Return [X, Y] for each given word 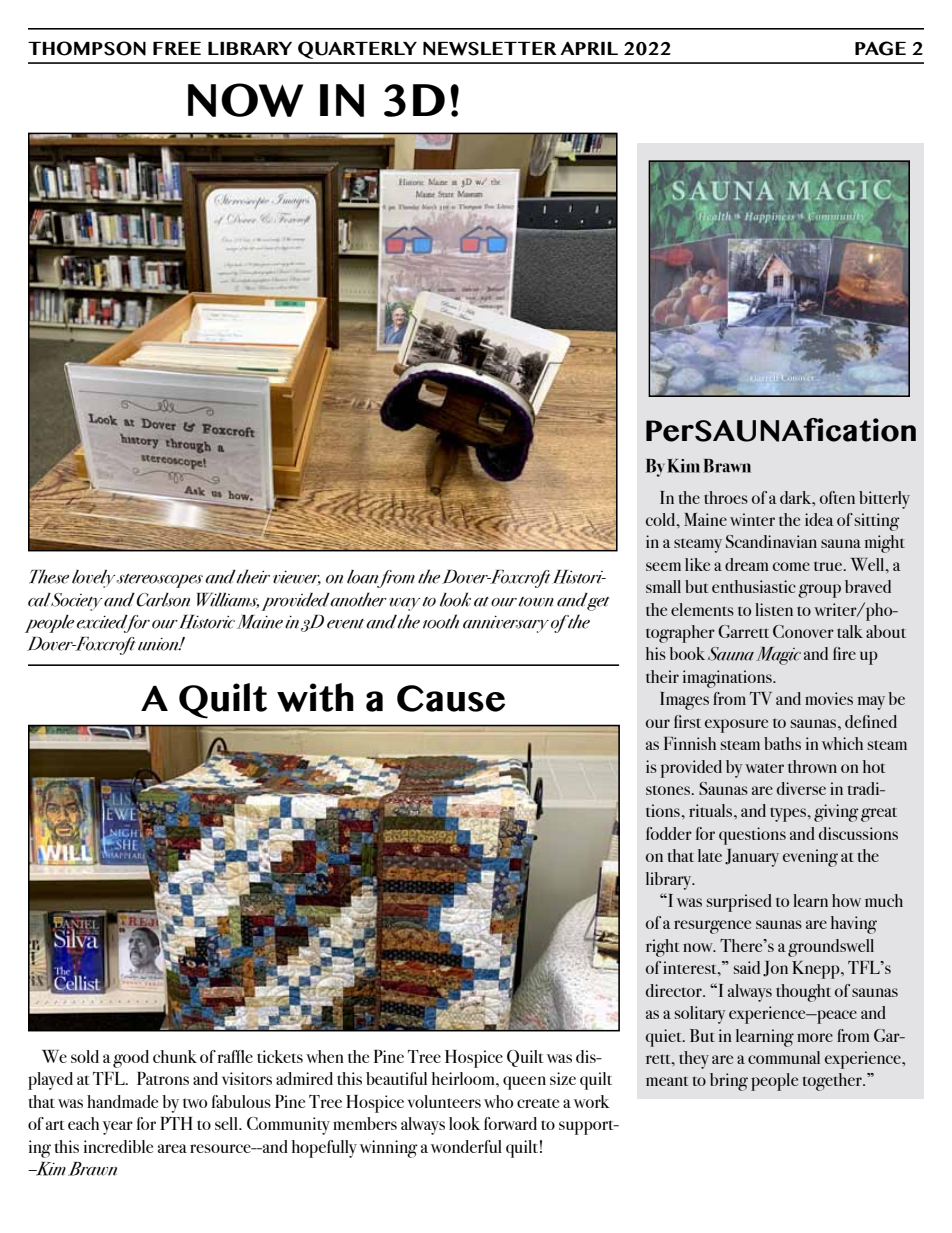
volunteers [444, 1101]
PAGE [880, 48]
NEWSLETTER [490, 49]
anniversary [506, 624]
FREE [177, 48]
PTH [176, 1123]
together [833, 1082]
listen [774, 609]
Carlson [163, 600]
